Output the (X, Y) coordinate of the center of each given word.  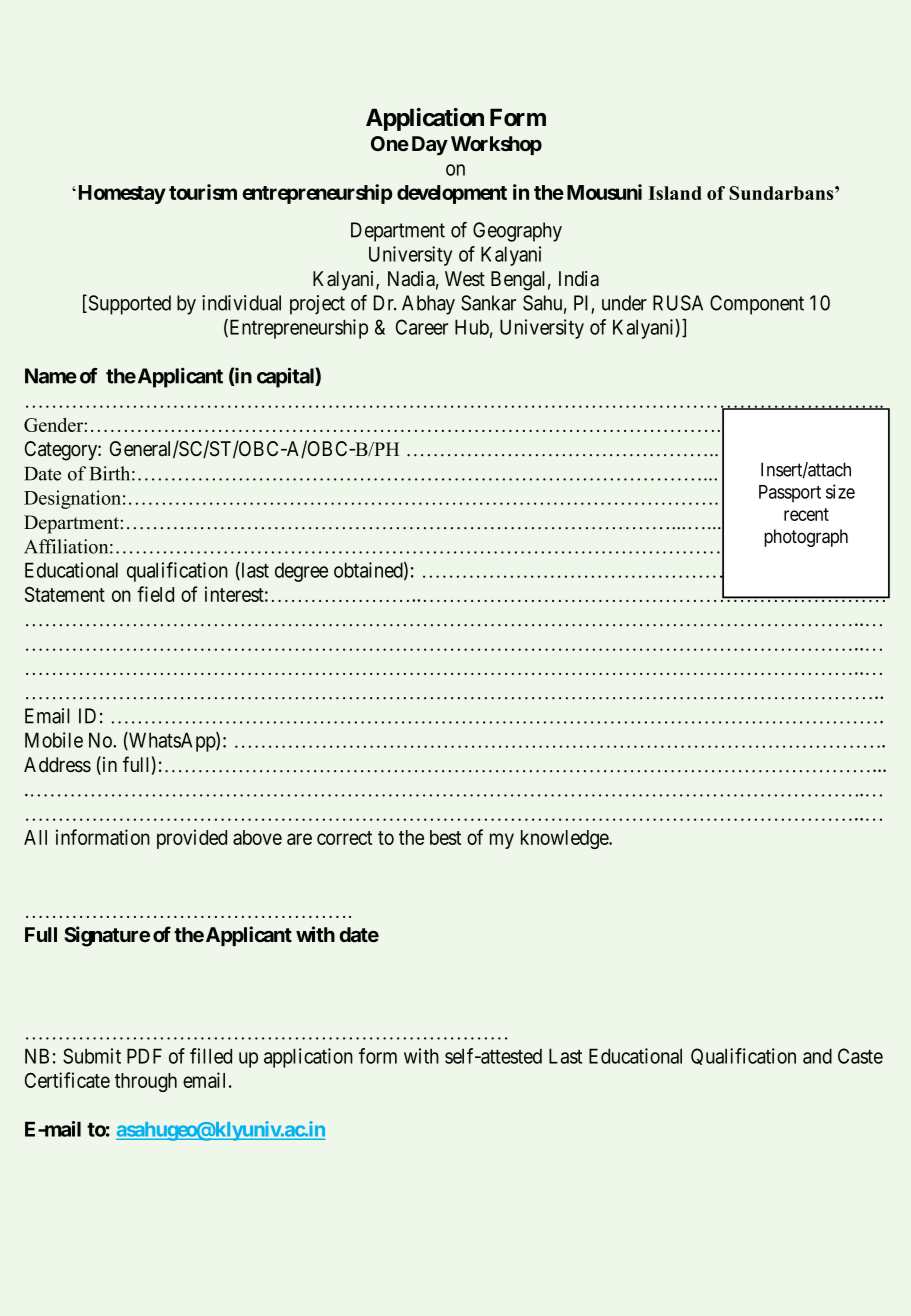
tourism (203, 192)
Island (675, 193)
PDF (144, 1056)
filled (211, 1056)
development (452, 194)
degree (301, 572)
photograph (806, 538)
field (155, 594)
